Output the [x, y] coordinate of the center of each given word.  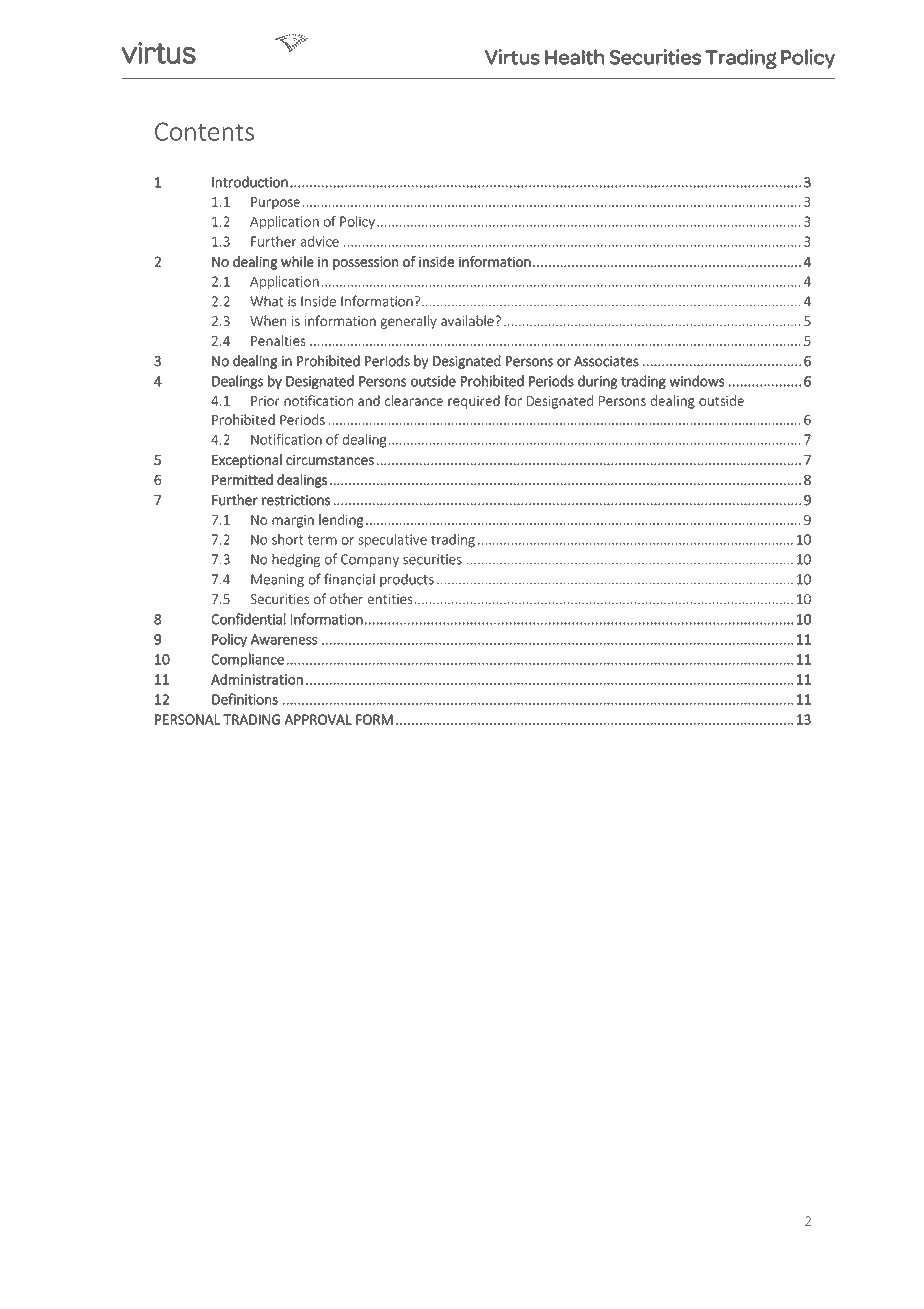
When [268, 321]
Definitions [245, 699]
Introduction [250, 182]
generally [408, 322]
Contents [204, 131]
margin [293, 521]
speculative [392, 541]
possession [365, 263]
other [346, 599]
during [598, 382]
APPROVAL [318, 719]
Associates [606, 361]
